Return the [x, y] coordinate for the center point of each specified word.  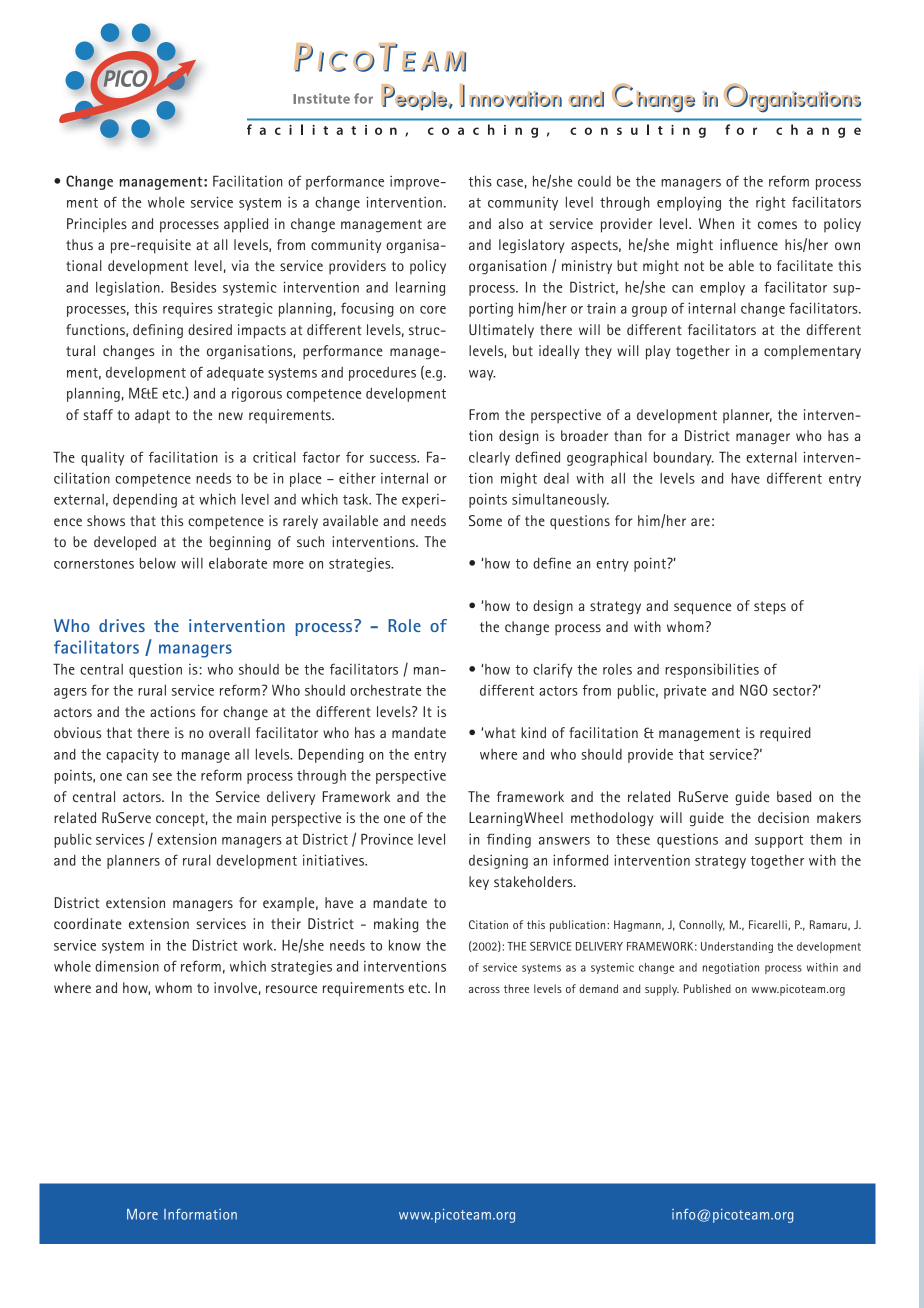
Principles [97, 225]
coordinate [88, 923]
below [158, 563]
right [771, 203]
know [405, 945]
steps [770, 608]
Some [485, 520]
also [511, 223]
